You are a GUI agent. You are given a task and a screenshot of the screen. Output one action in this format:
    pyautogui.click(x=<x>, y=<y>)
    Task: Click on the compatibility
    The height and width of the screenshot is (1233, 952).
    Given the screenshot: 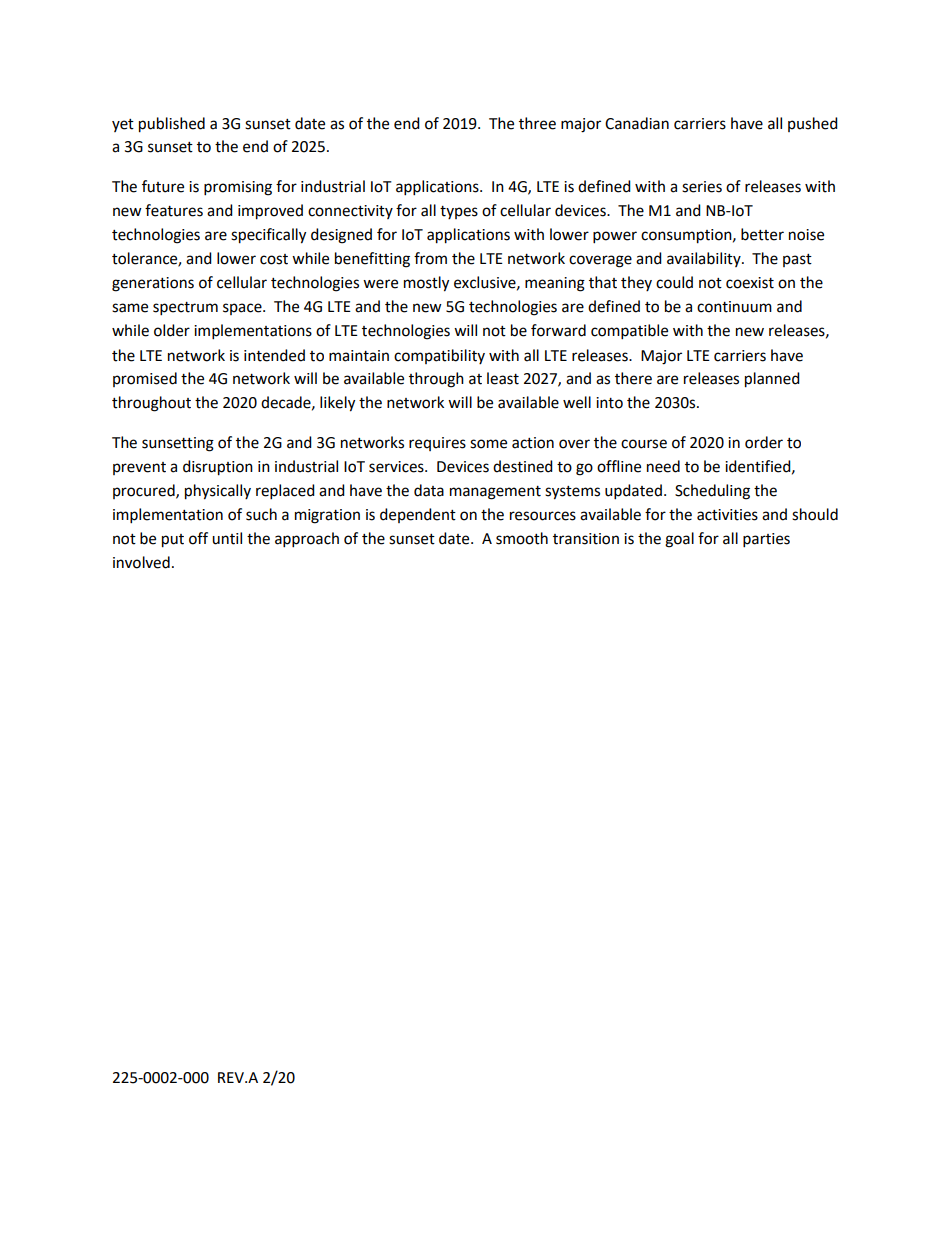 What is the action you would take?
    pyautogui.click(x=439, y=356)
